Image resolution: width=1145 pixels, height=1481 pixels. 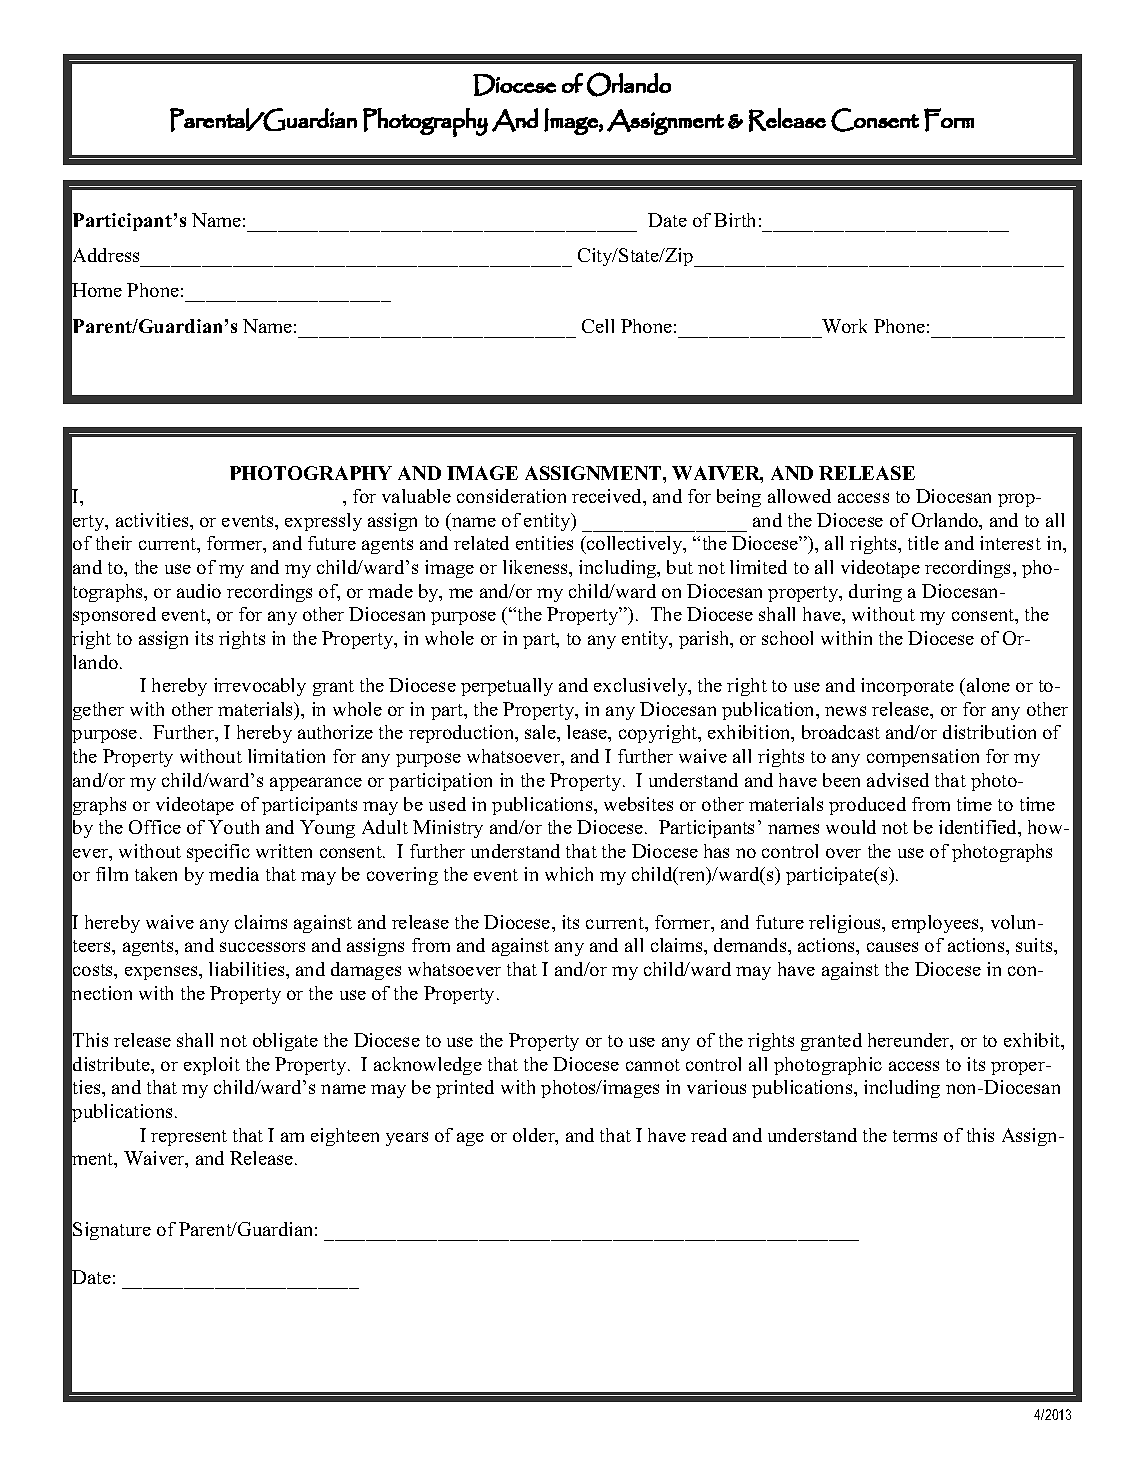 What do you see at coordinates (851, 827) in the page?
I see `would` at bounding box center [851, 827].
